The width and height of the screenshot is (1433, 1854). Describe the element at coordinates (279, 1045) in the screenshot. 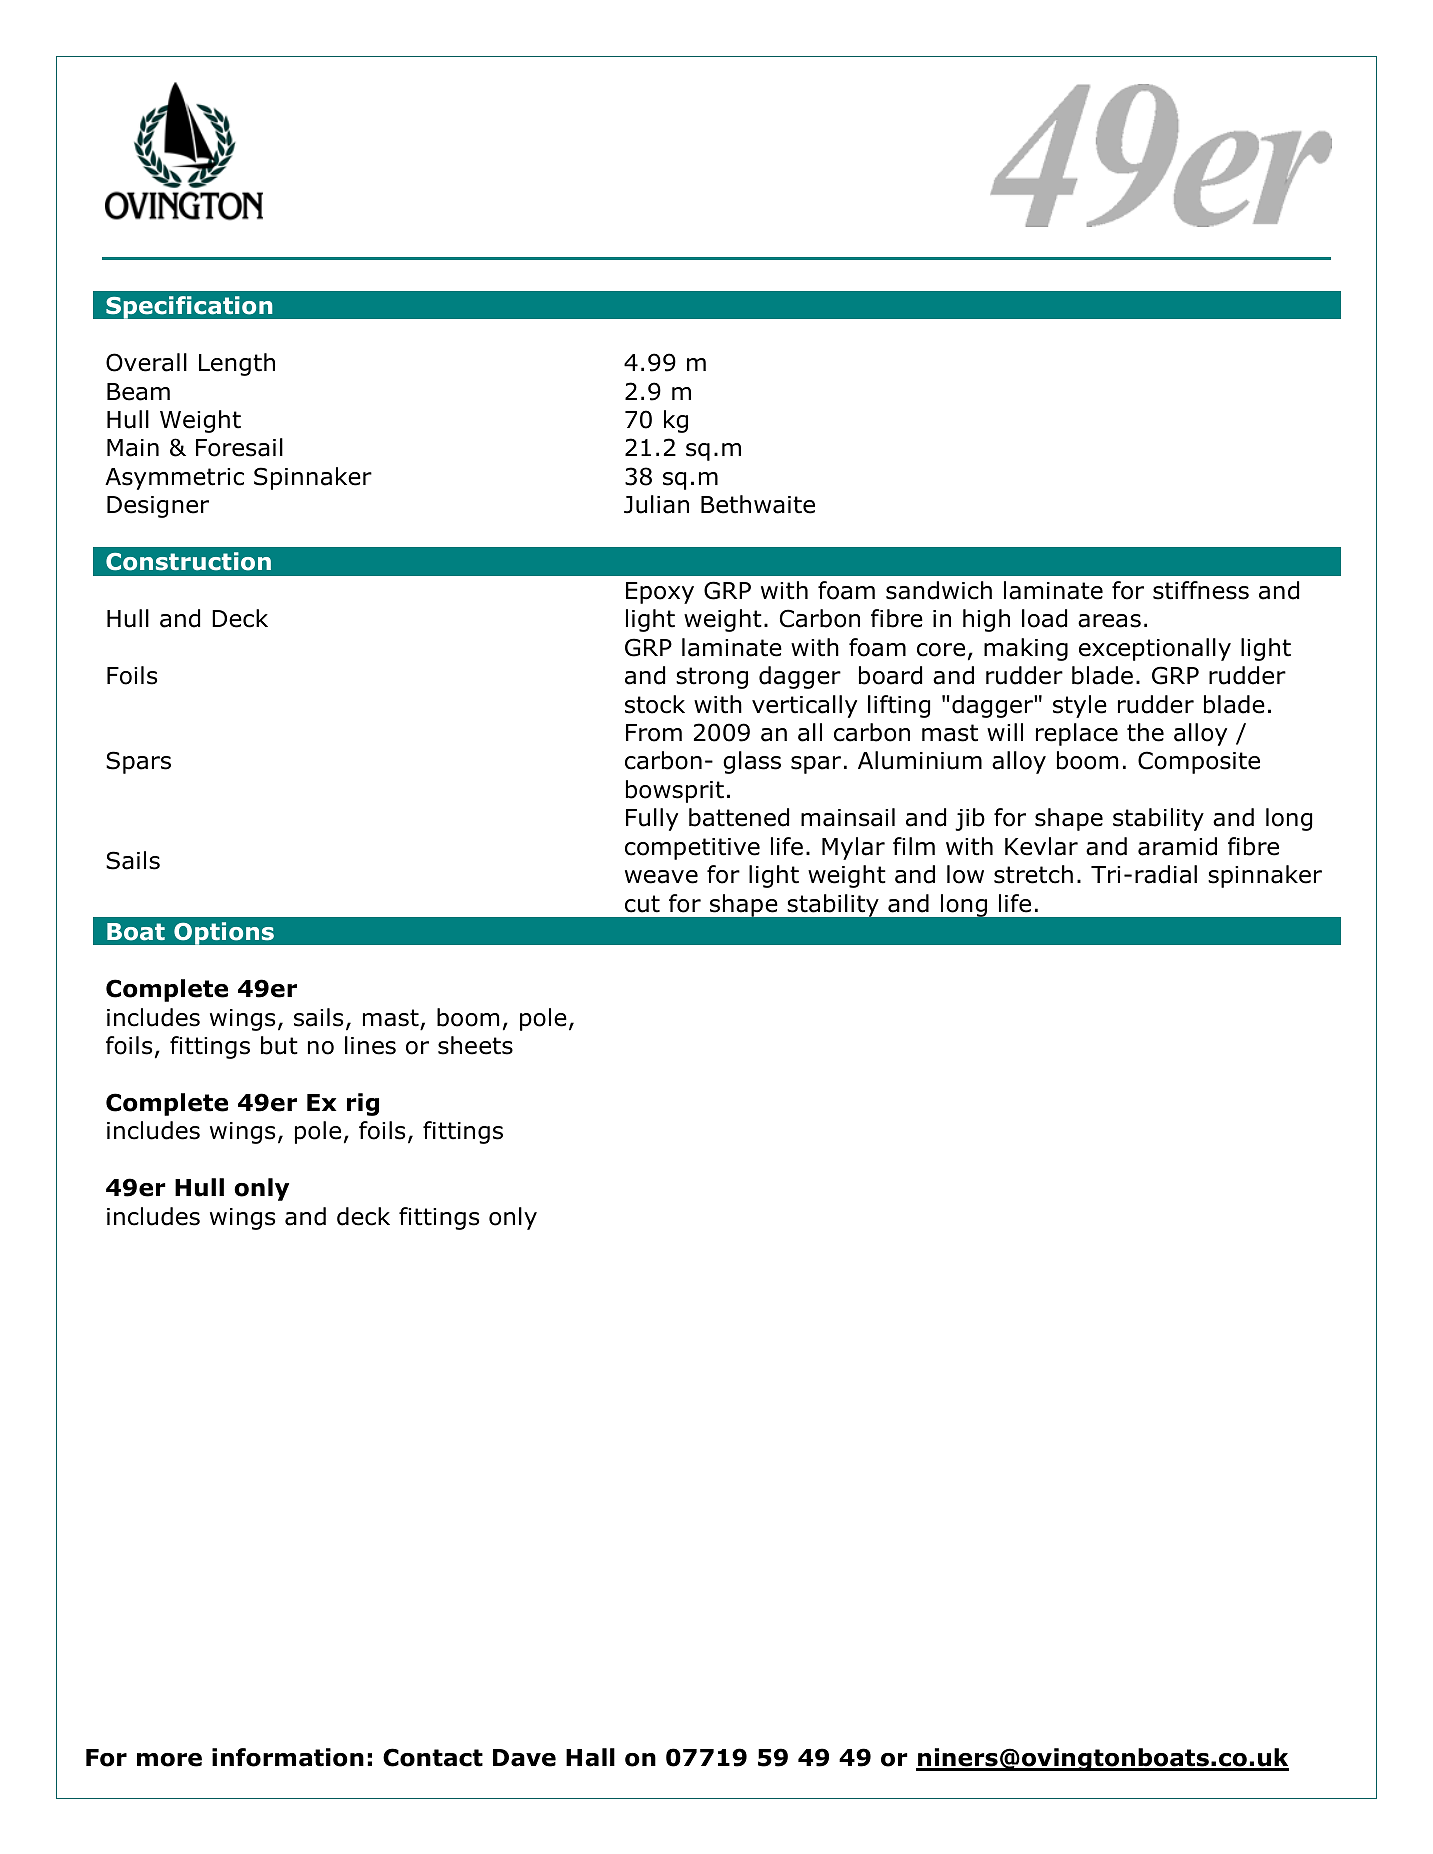

I see `but` at that location.
